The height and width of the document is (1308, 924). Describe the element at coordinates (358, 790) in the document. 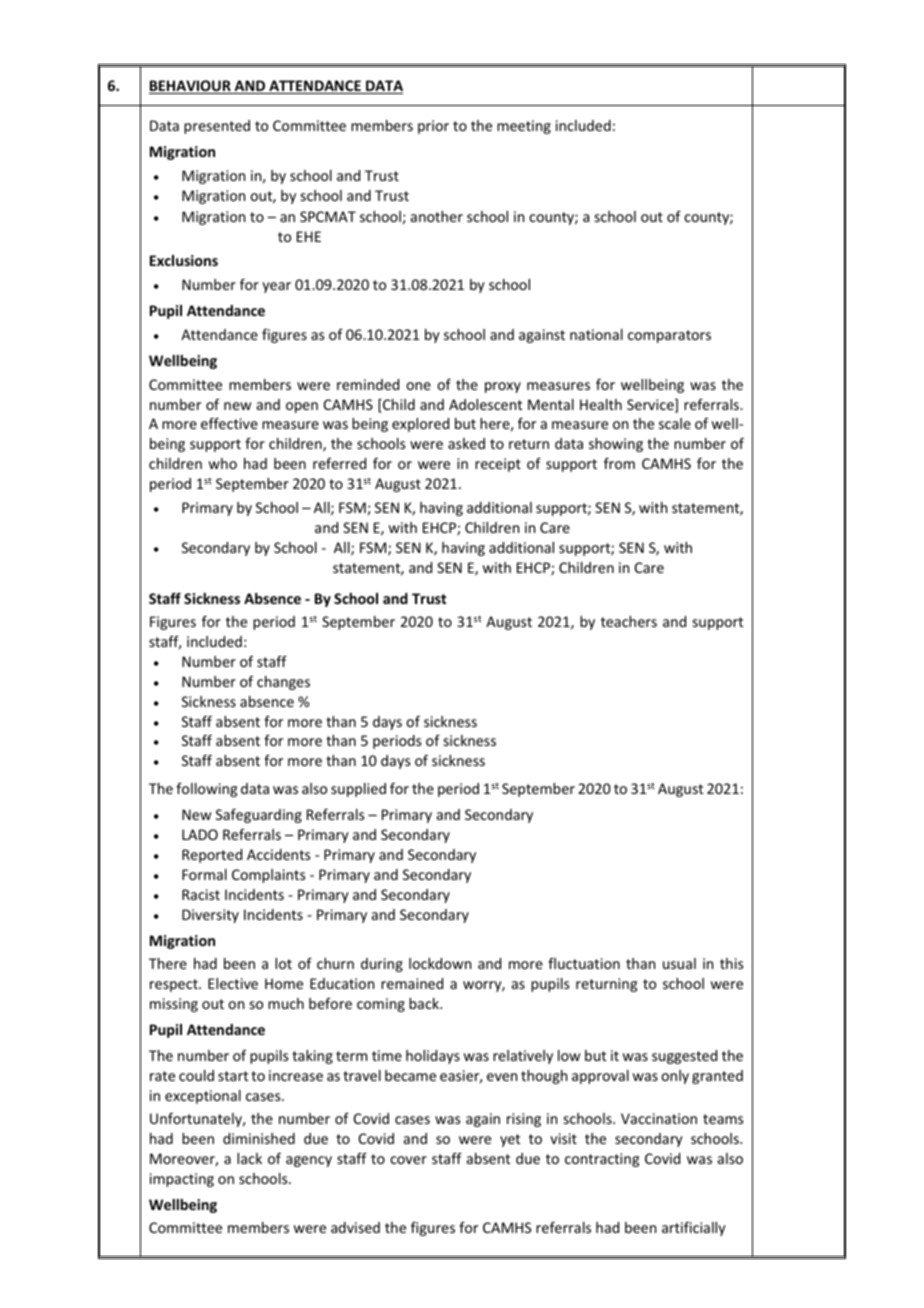

I see `supplied` at that location.
